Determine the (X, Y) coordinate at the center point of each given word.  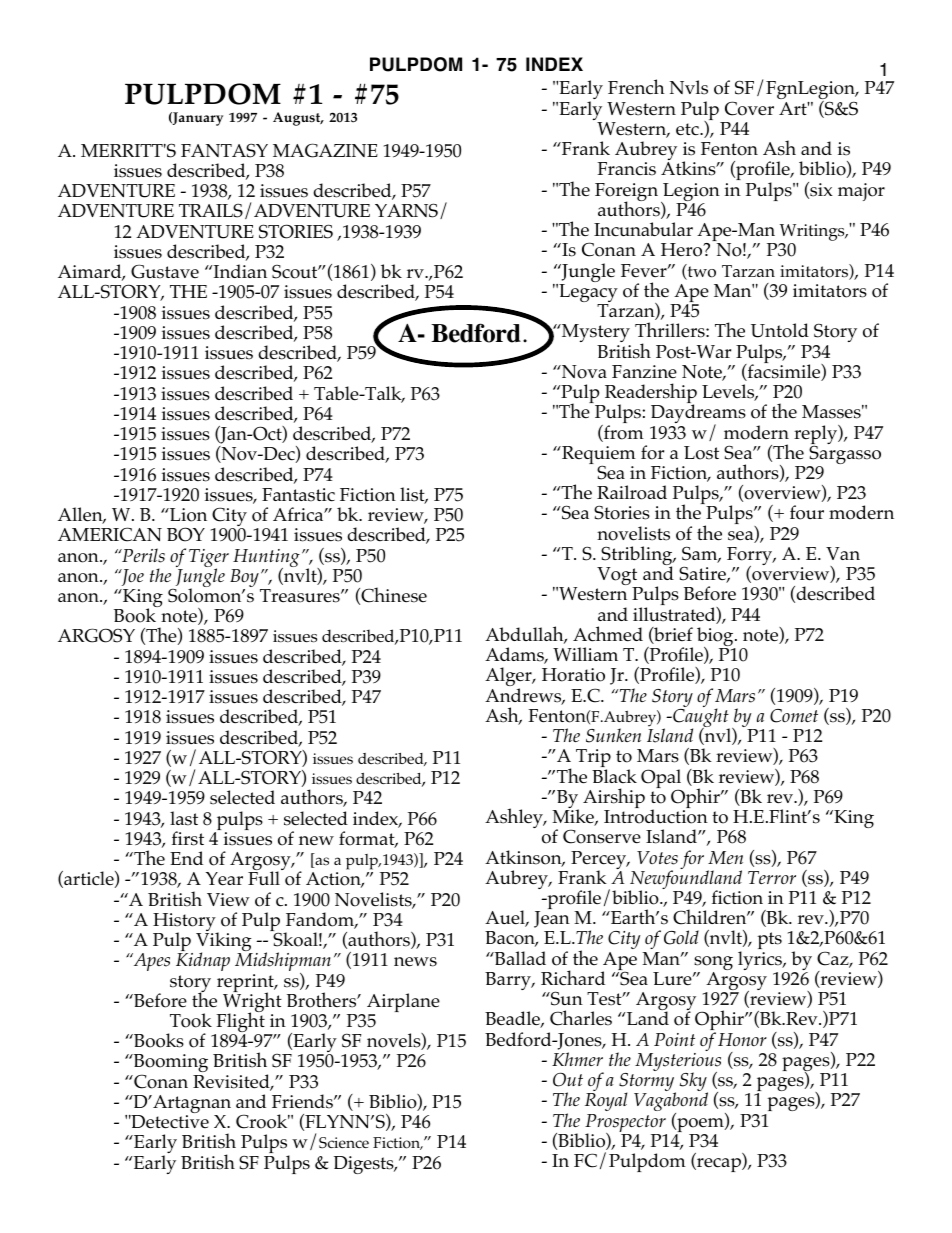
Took (191, 1020)
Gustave (165, 271)
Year (224, 878)
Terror (772, 877)
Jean (552, 919)
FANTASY (224, 150)
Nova (583, 372)
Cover (749, 108)
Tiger (209, 559)
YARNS (406, 210)
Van (843, 553)
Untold (780, 330)
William (585, 654)
